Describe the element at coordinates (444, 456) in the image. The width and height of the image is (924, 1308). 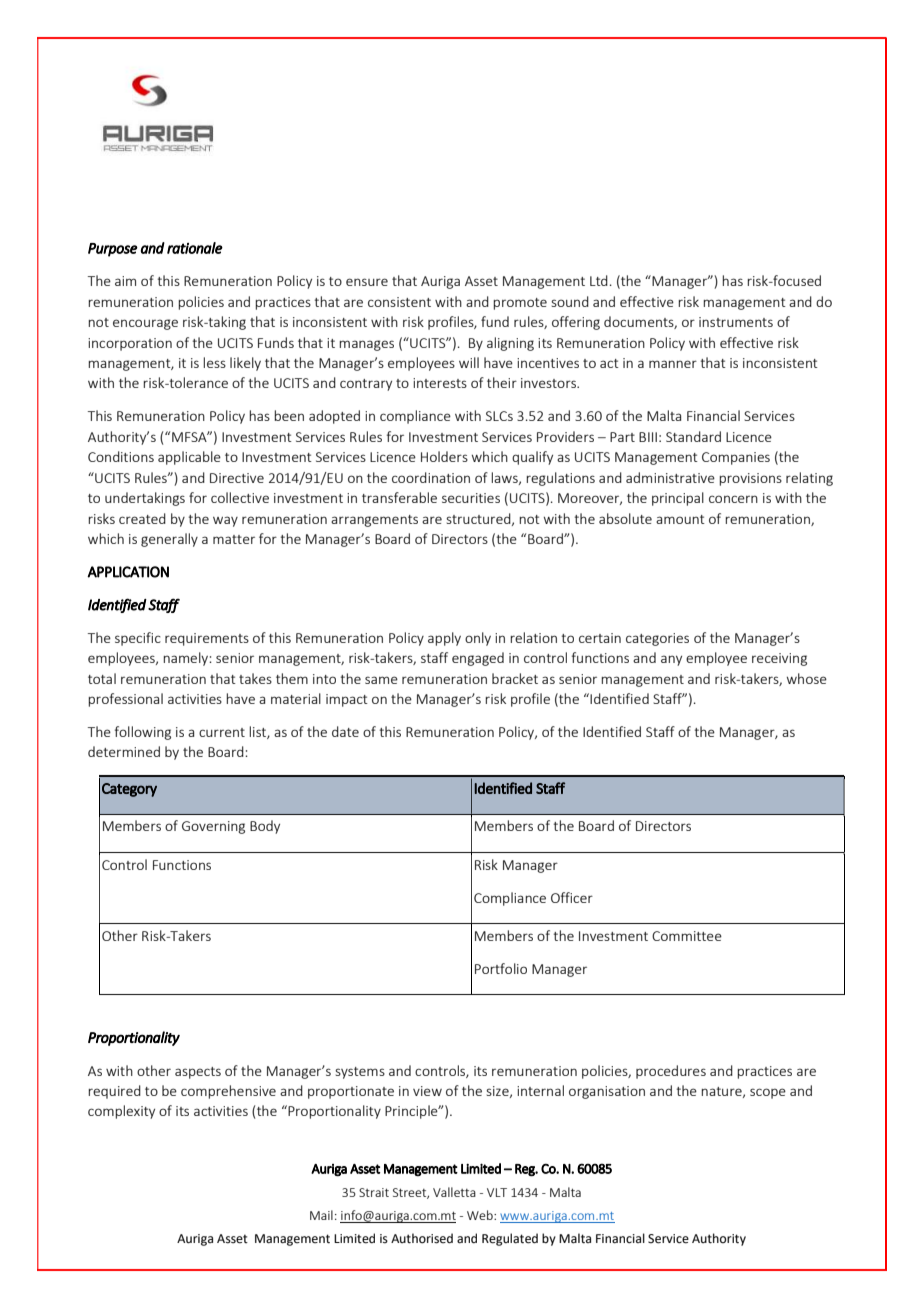
I see `Holders` at that location.
